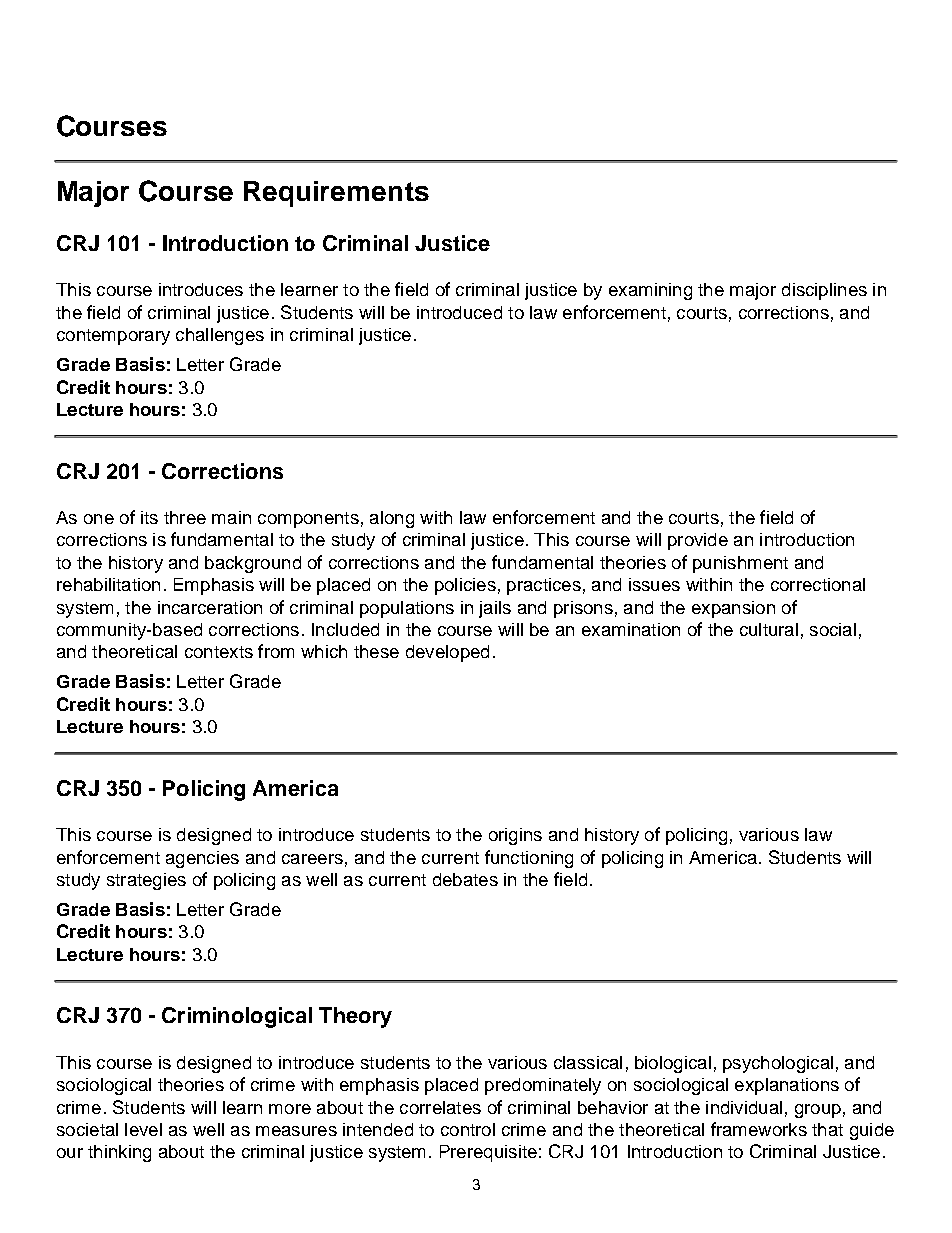 This page has width=952, height=1233. Describe the element at coordinates (202, 859) in the page. I see `agencies` at that location.
